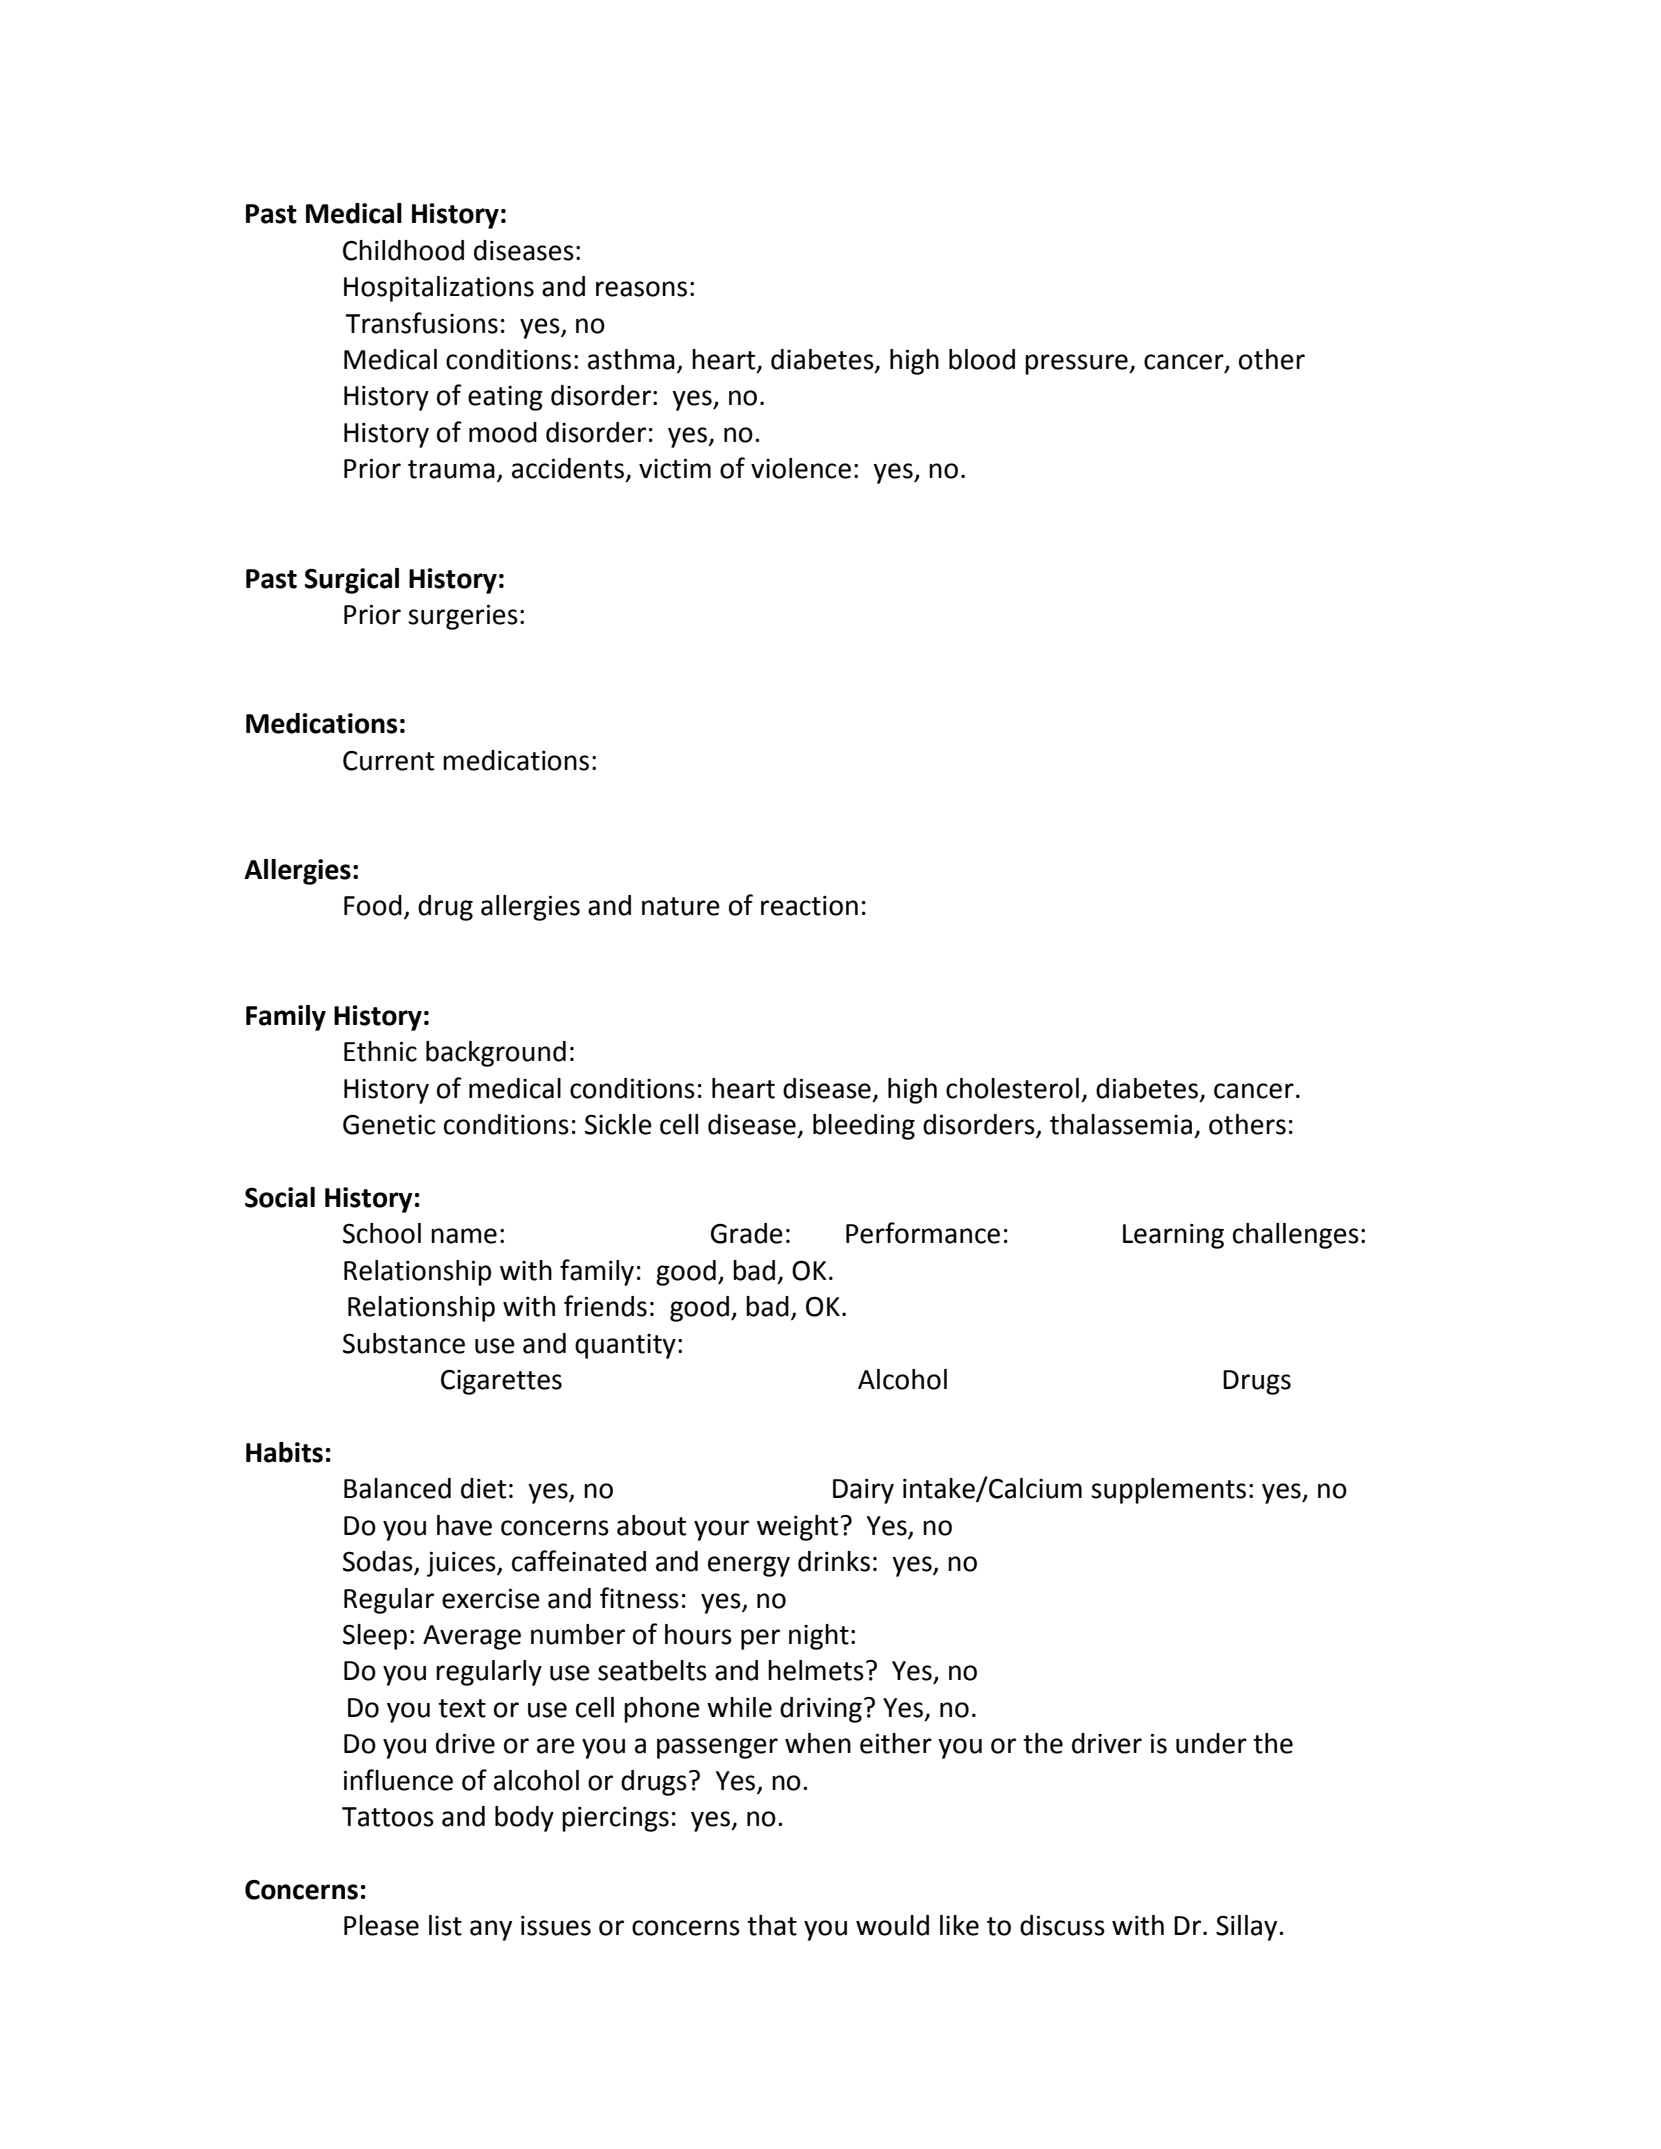 The width and height of the screenshot is (1661, 2149). Describe the element at coordinates (1077, 364) in the screenshot. I see `pressure` at that location.
